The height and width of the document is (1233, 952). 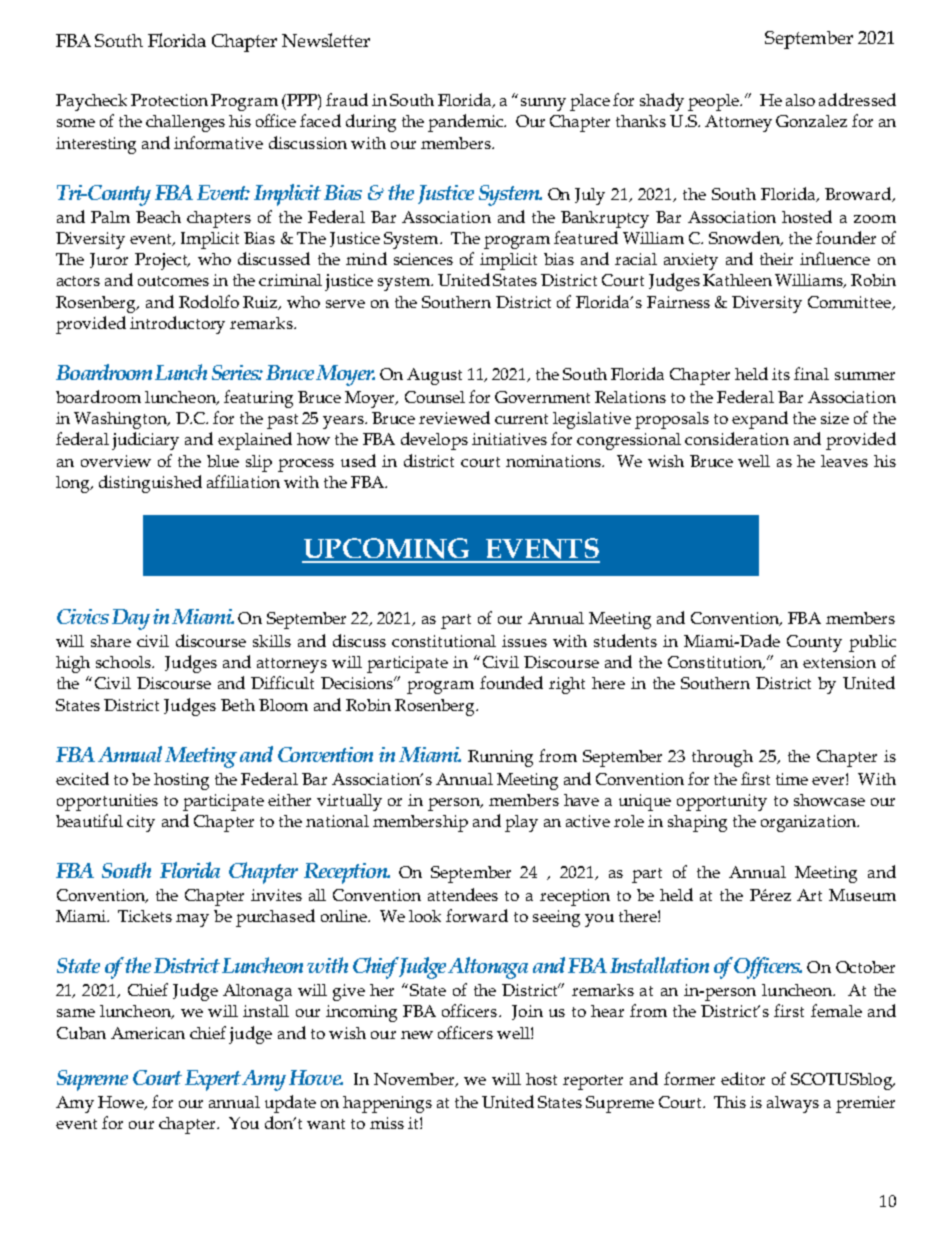 I want to click on play, so click(x=521, y=823).
